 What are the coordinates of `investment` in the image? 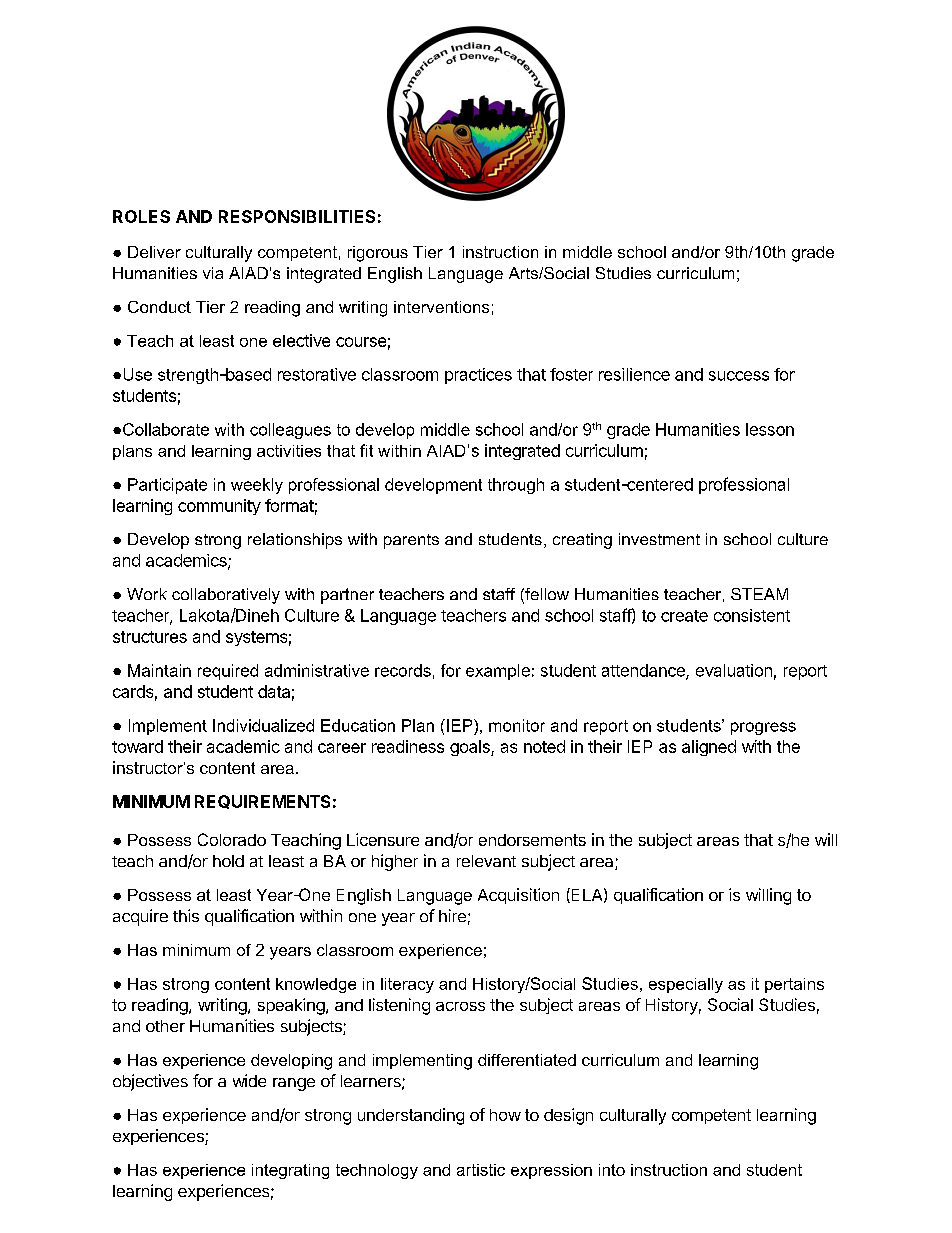 It's located at (659, 539).
